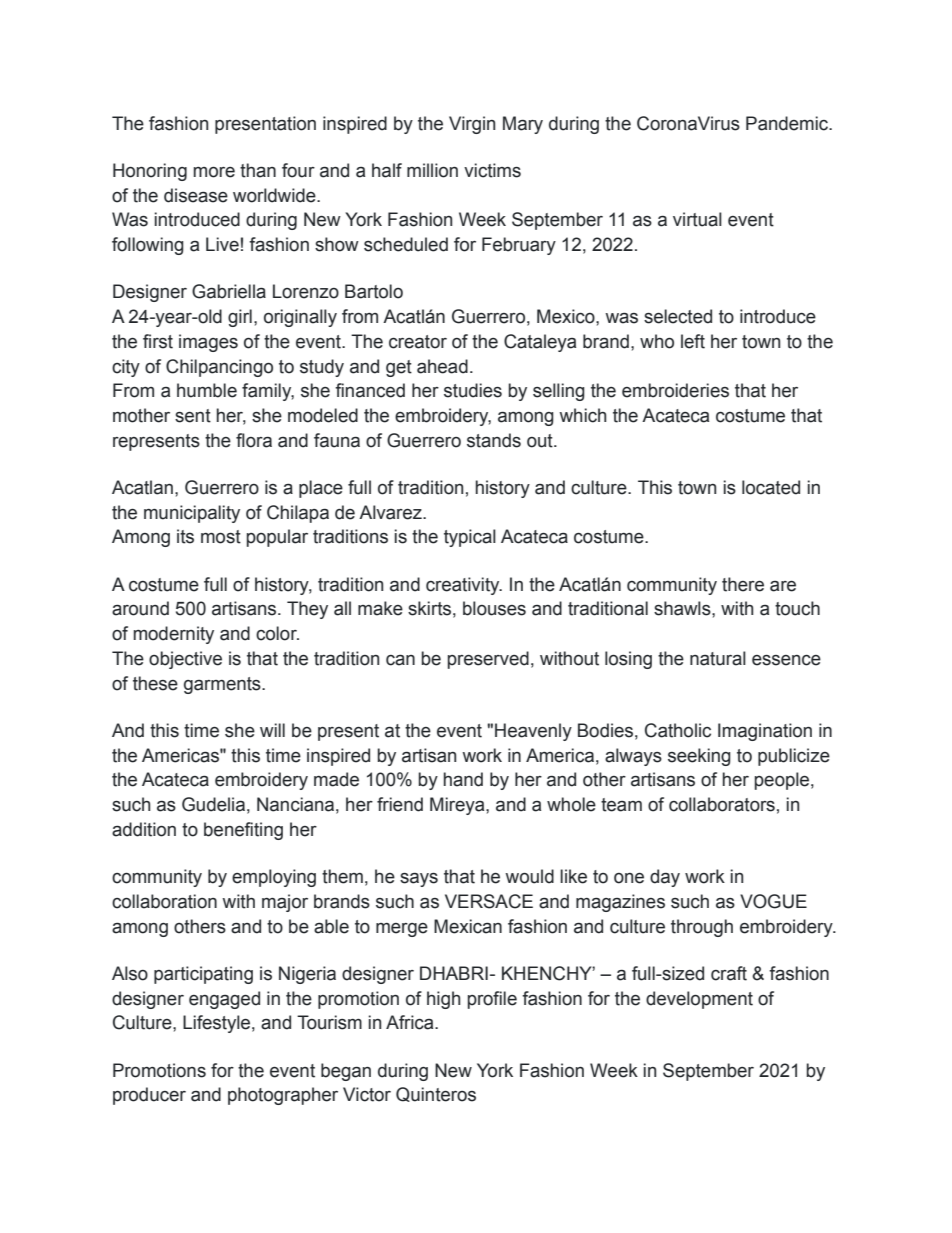 This page has width=952, height=1233. Describe the element at coordinates (473, 390) in the page. I see `studies` at that location.
